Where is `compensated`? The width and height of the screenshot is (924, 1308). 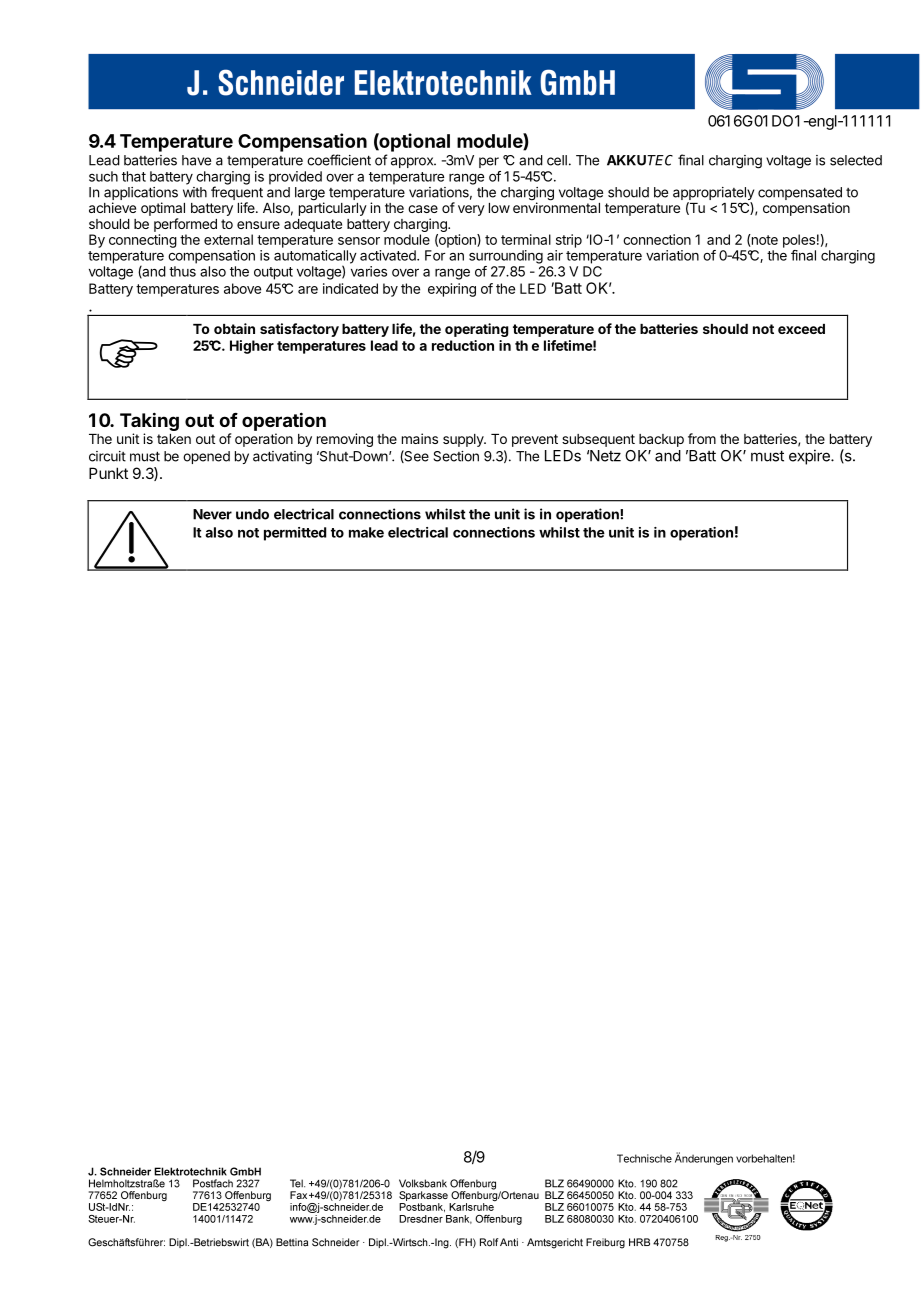
compensated is located at coordinates (800, 195).
